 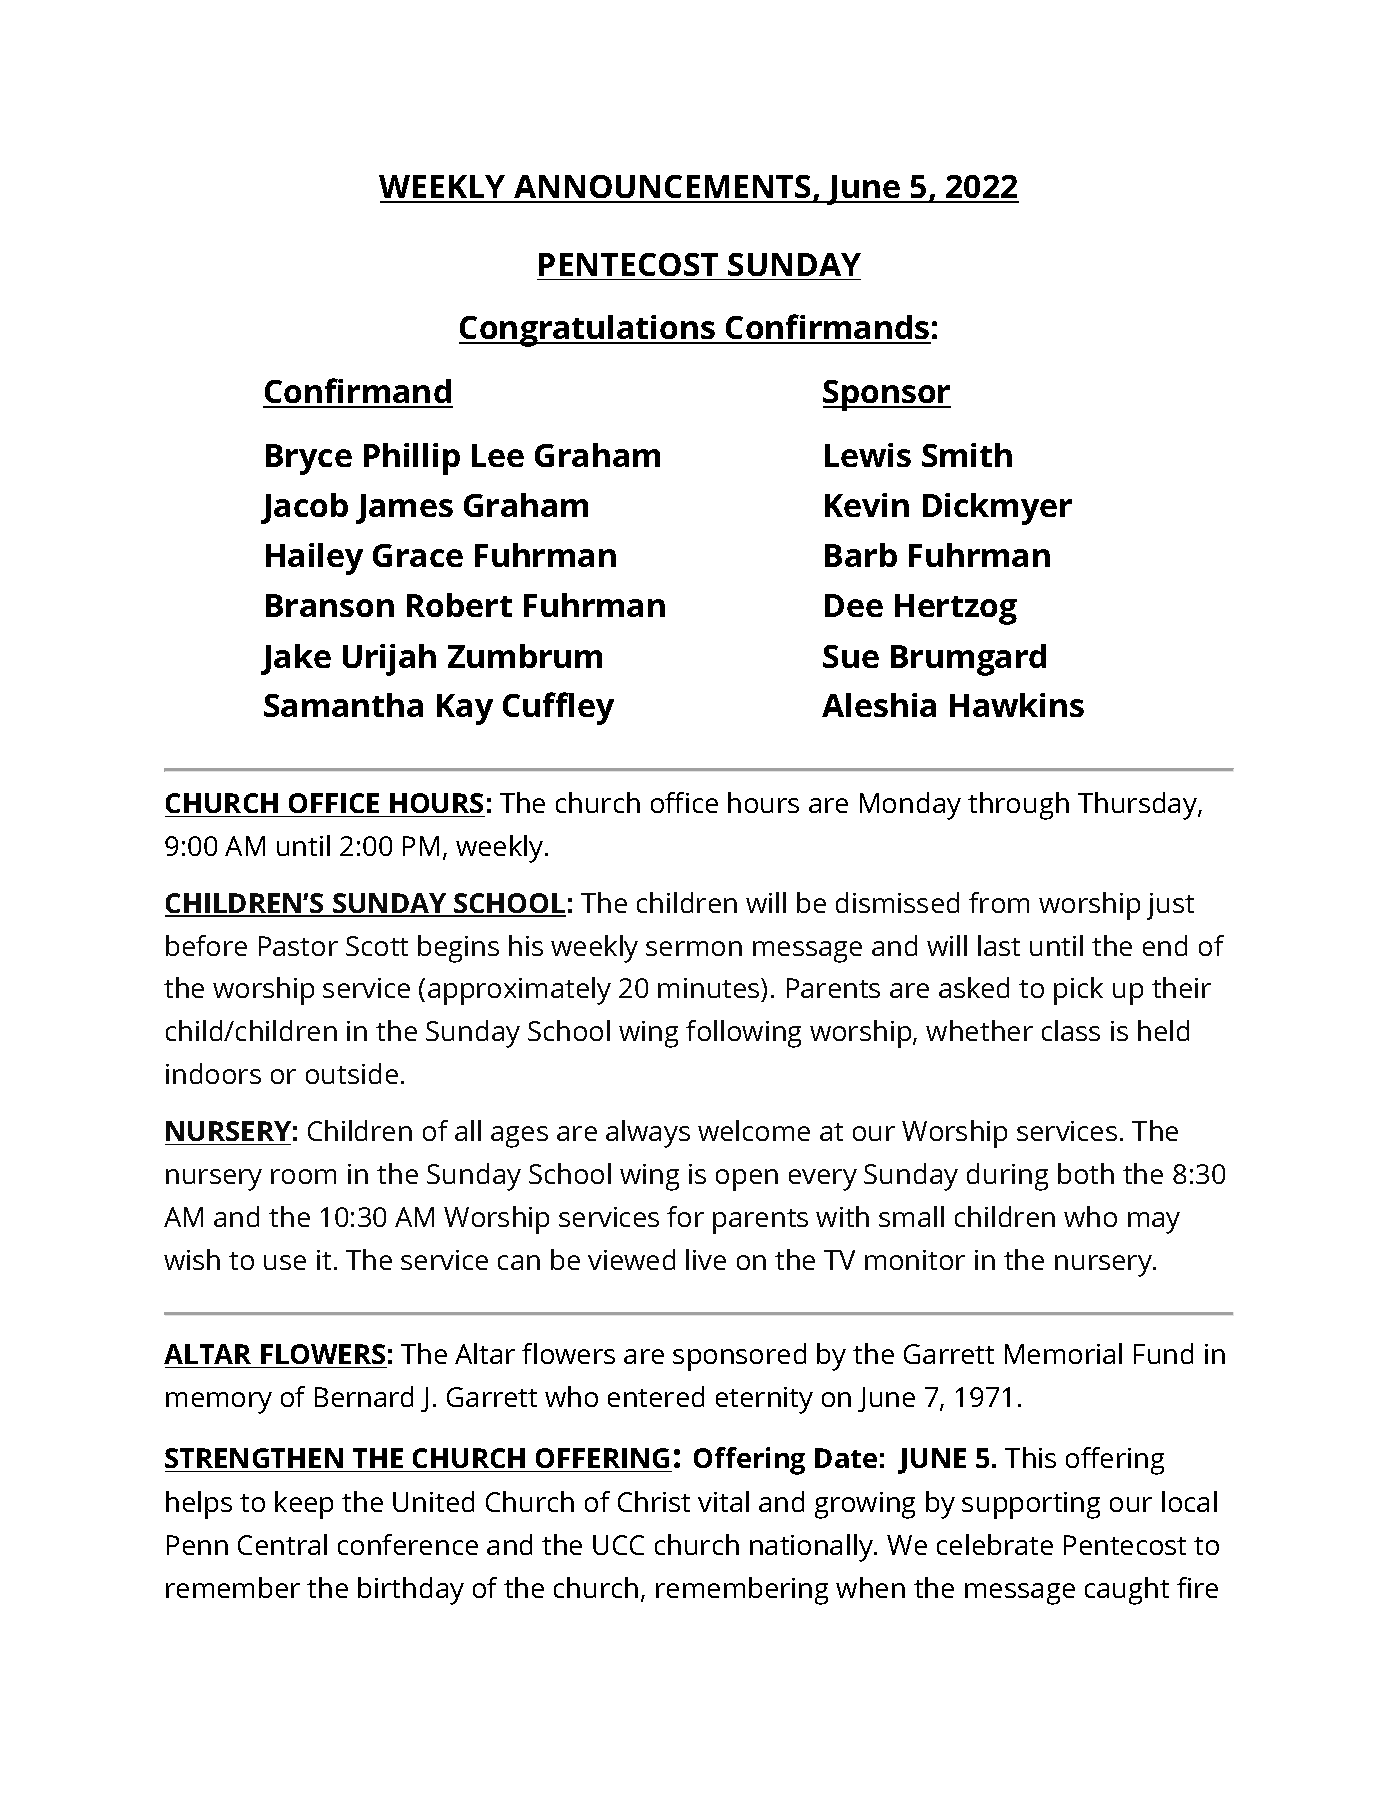 What do you see at coordinates (282, 1544) in the screenshot?
I see `Central` at bounding box center [282, 1544].
